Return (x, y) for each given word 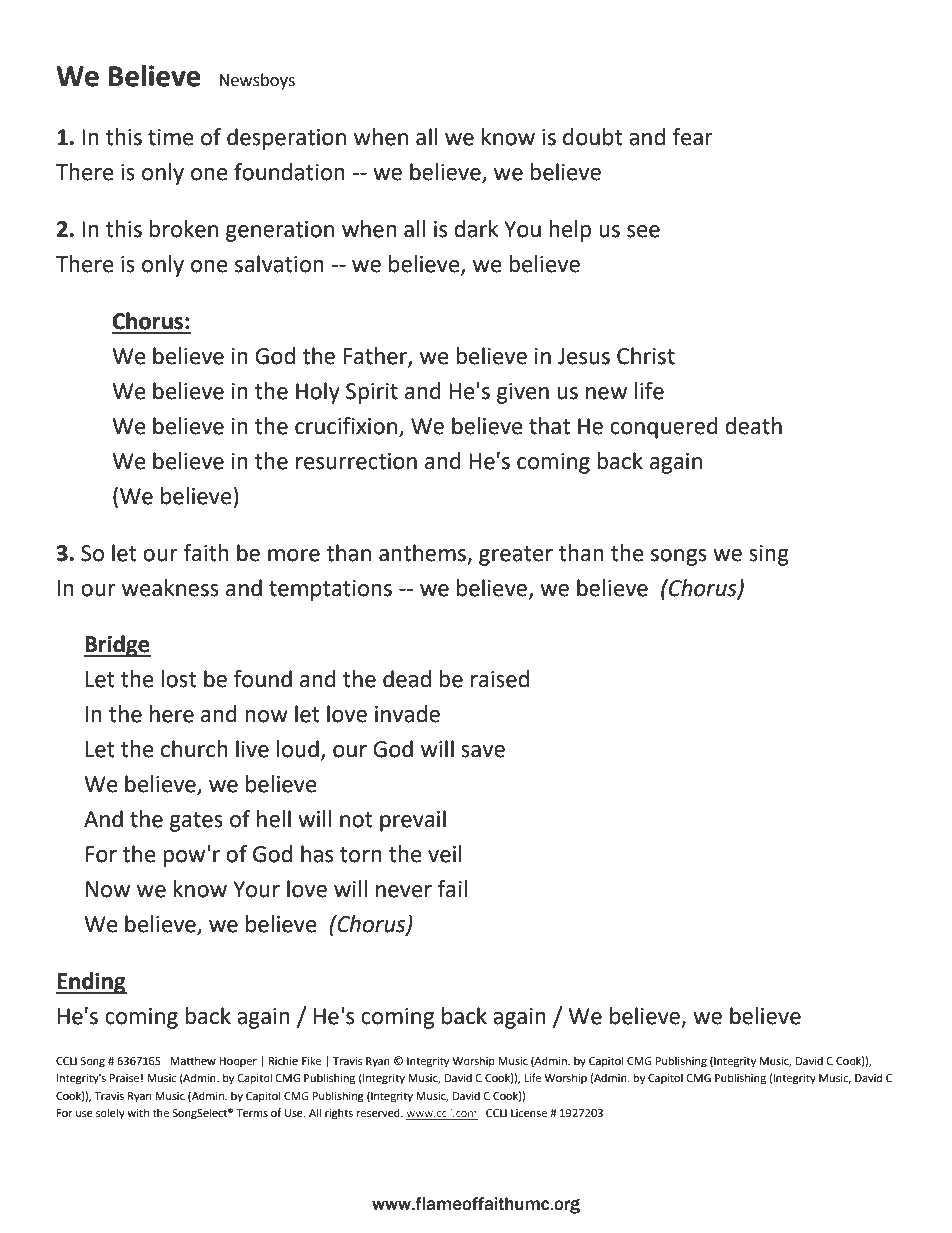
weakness (170, 588)
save (483, 751)
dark (476, 229)
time (171, 137)
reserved (379, 1113)
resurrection (356, 461)
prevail (413, 821)
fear (692, 137)
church (194, 749)
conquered (664, 428)
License (529, 1113)
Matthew (193, 1061)
